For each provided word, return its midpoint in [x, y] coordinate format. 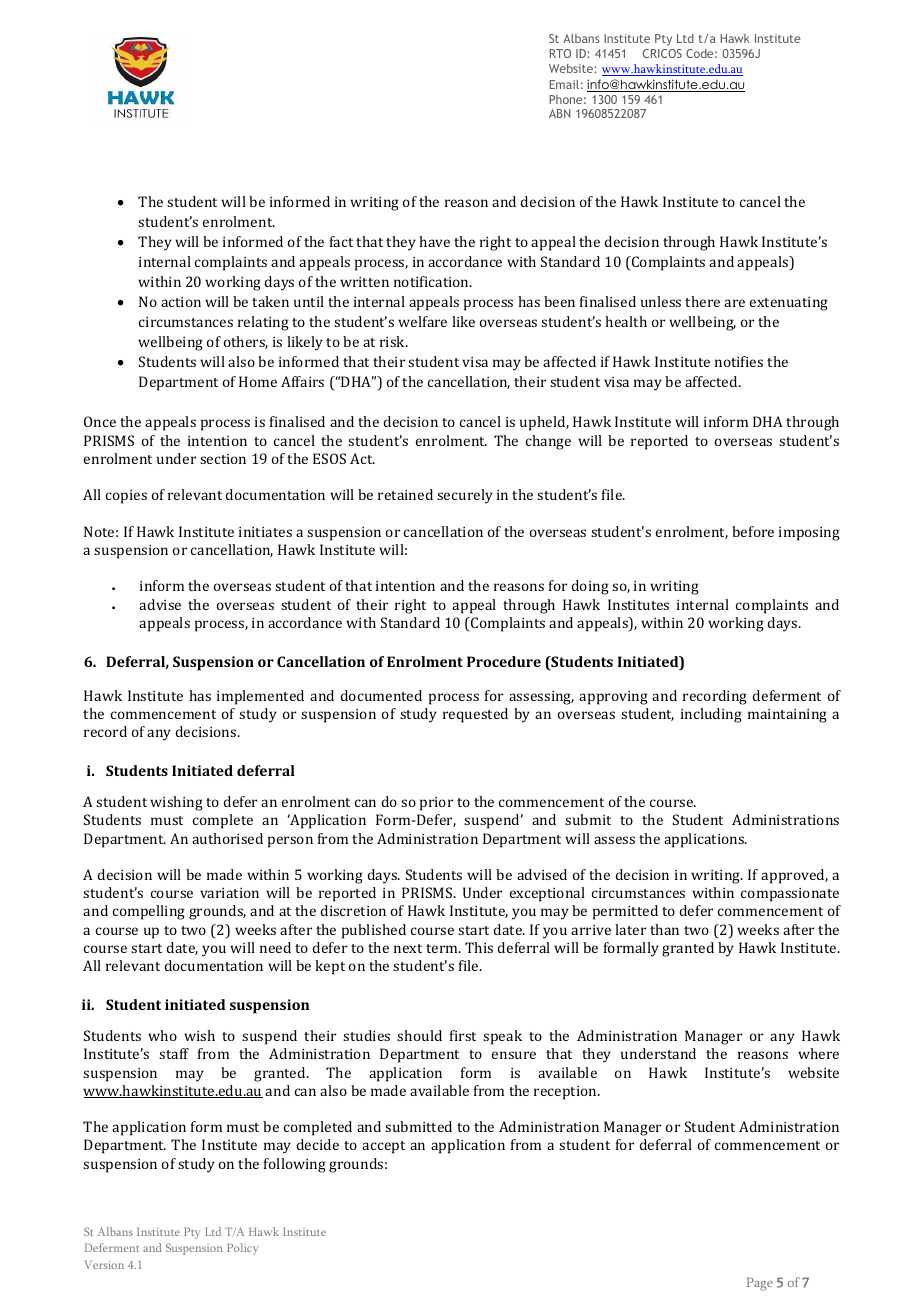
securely [465, 496]
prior [436, 804]
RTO [560, 53]
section [223, 459]
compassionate [790, 895]
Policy [242, 1249]
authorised [227, 838]
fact [341, 241]
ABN [560, 113]
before [753, 531]
